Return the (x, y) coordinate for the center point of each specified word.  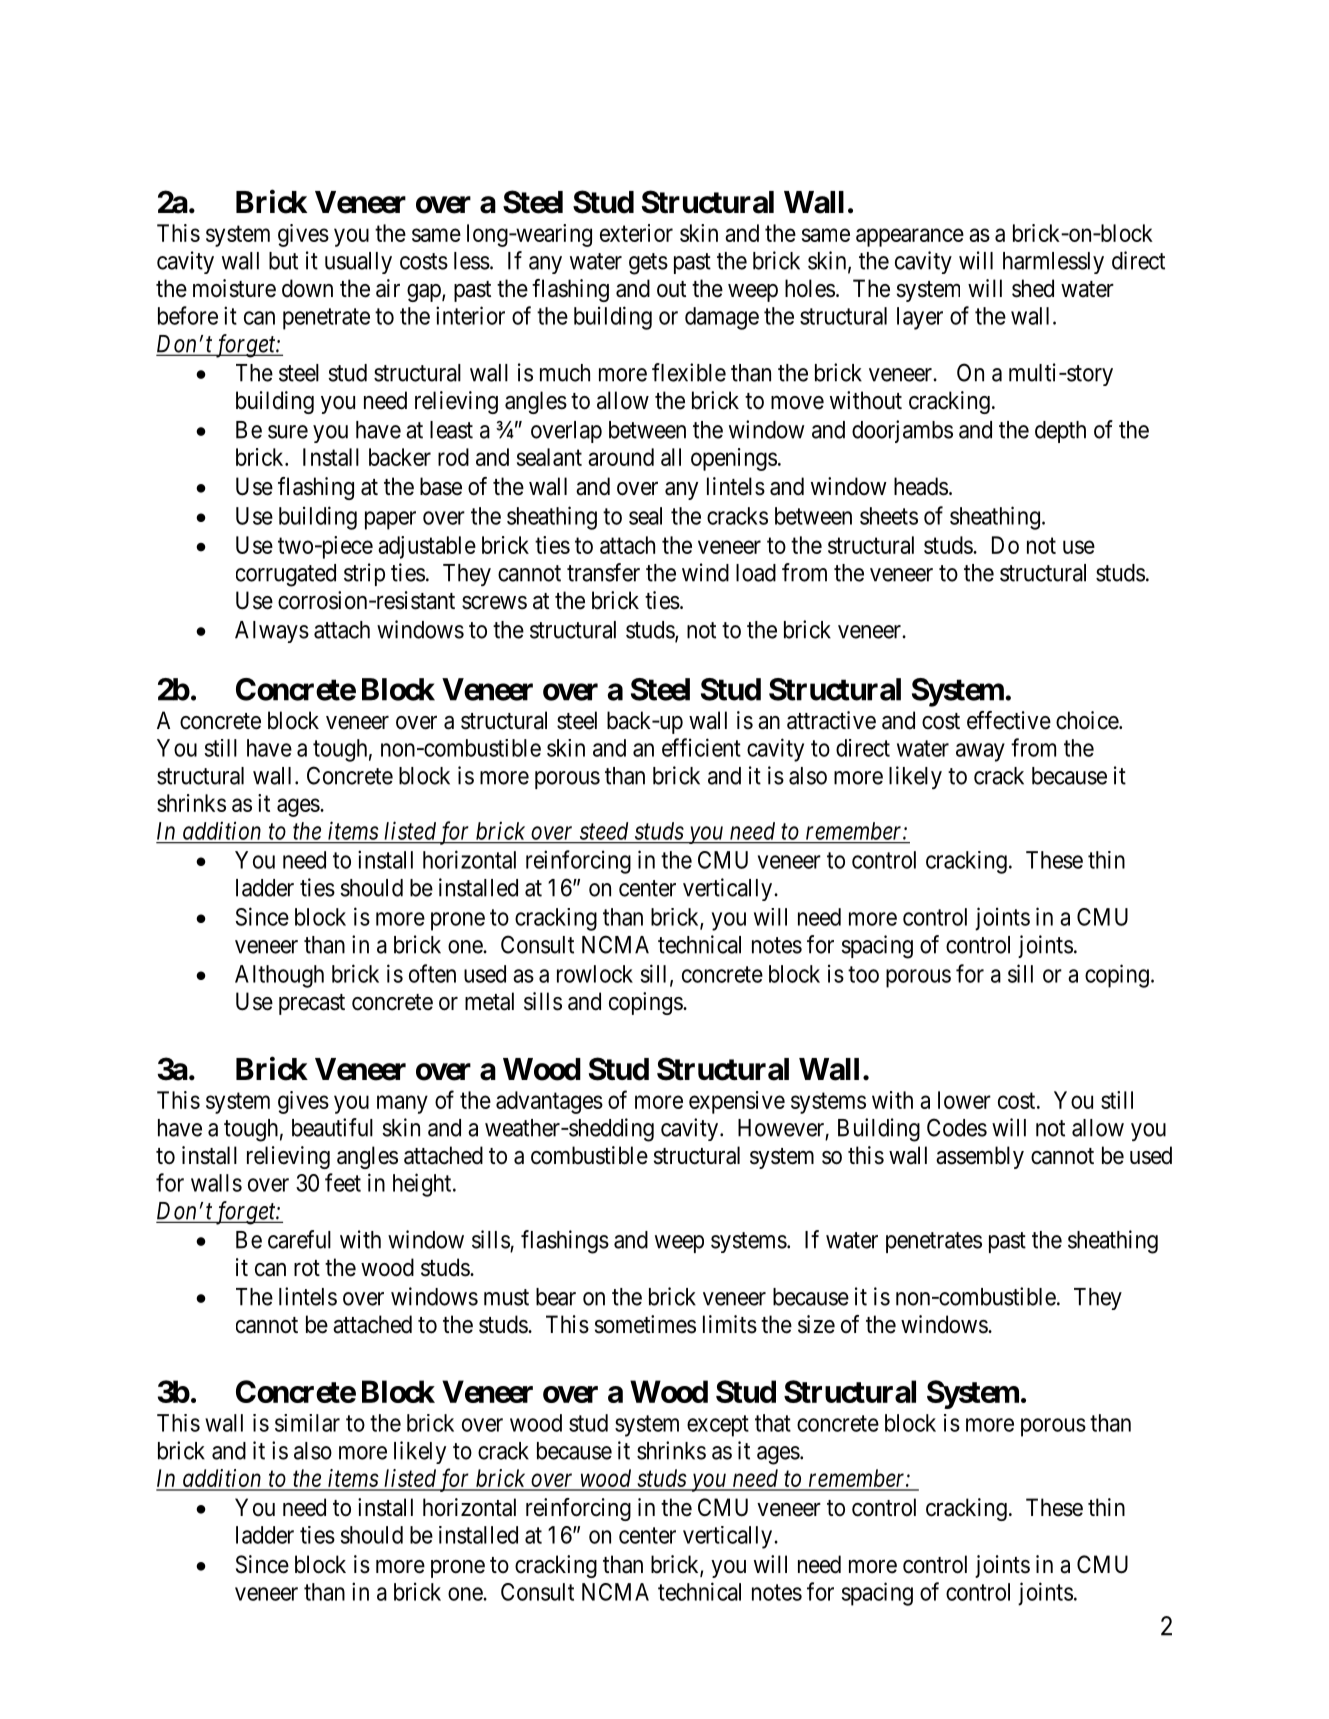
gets (648, 264)
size (816, 1324)
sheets (889, 516)
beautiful (332, 1127)
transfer (603, 572)
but (283, 261)
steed (604, 831)
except (718, 1426)
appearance (910, 237)
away (980, 752)
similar (307, 1423)
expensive (737, 1102)
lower (964, 1100)
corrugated (286, 575)
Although (279, 976)
